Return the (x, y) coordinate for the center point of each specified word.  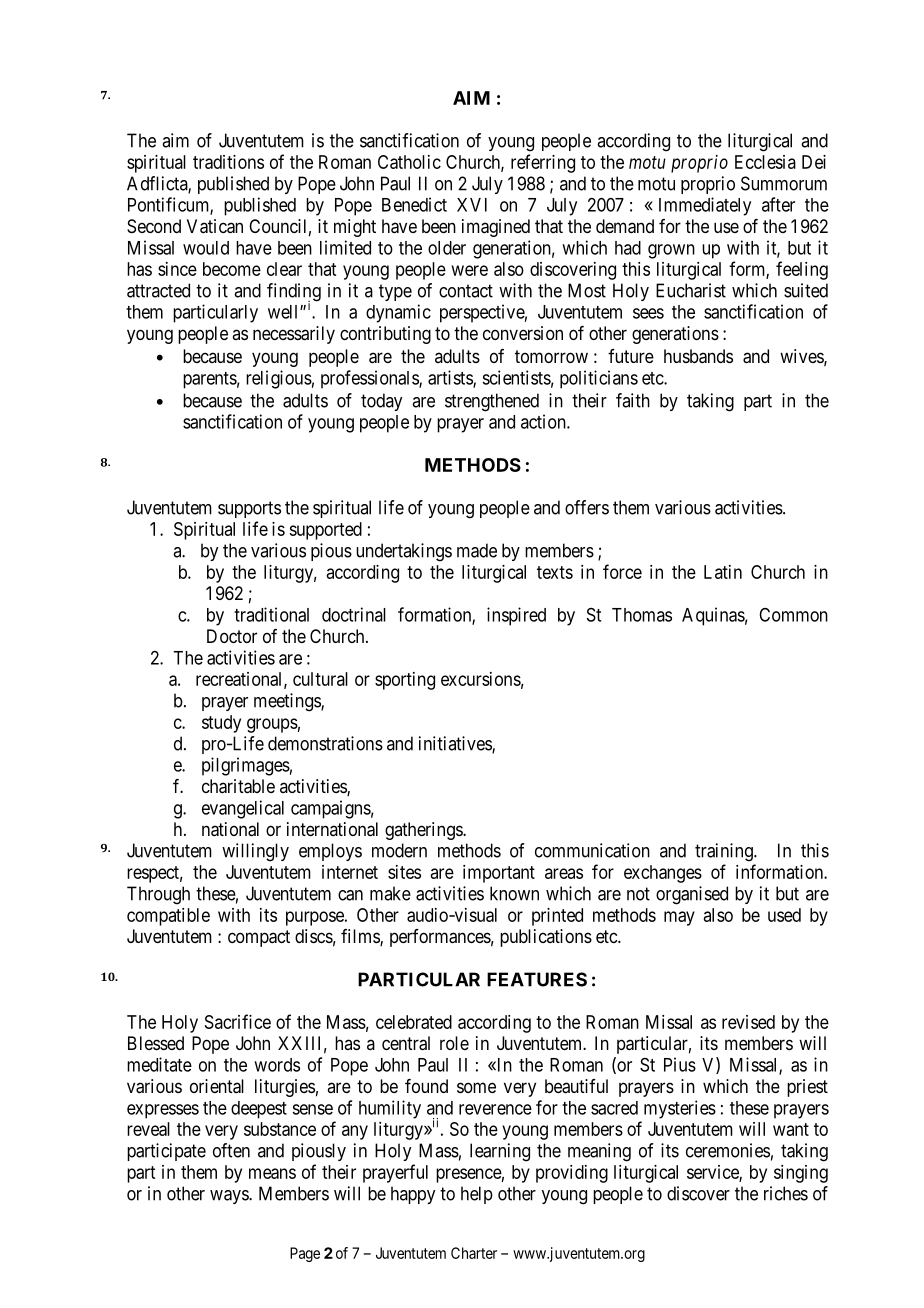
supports (249, 509)
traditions (228, 162)
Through (158, 895)
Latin (723, 572)
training (725, 852)
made (477, 550)
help (477, 1195)
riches (786, 1193)
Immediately (705, 206)
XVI (472, 205)
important (499, 874)
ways (230, 1197)
